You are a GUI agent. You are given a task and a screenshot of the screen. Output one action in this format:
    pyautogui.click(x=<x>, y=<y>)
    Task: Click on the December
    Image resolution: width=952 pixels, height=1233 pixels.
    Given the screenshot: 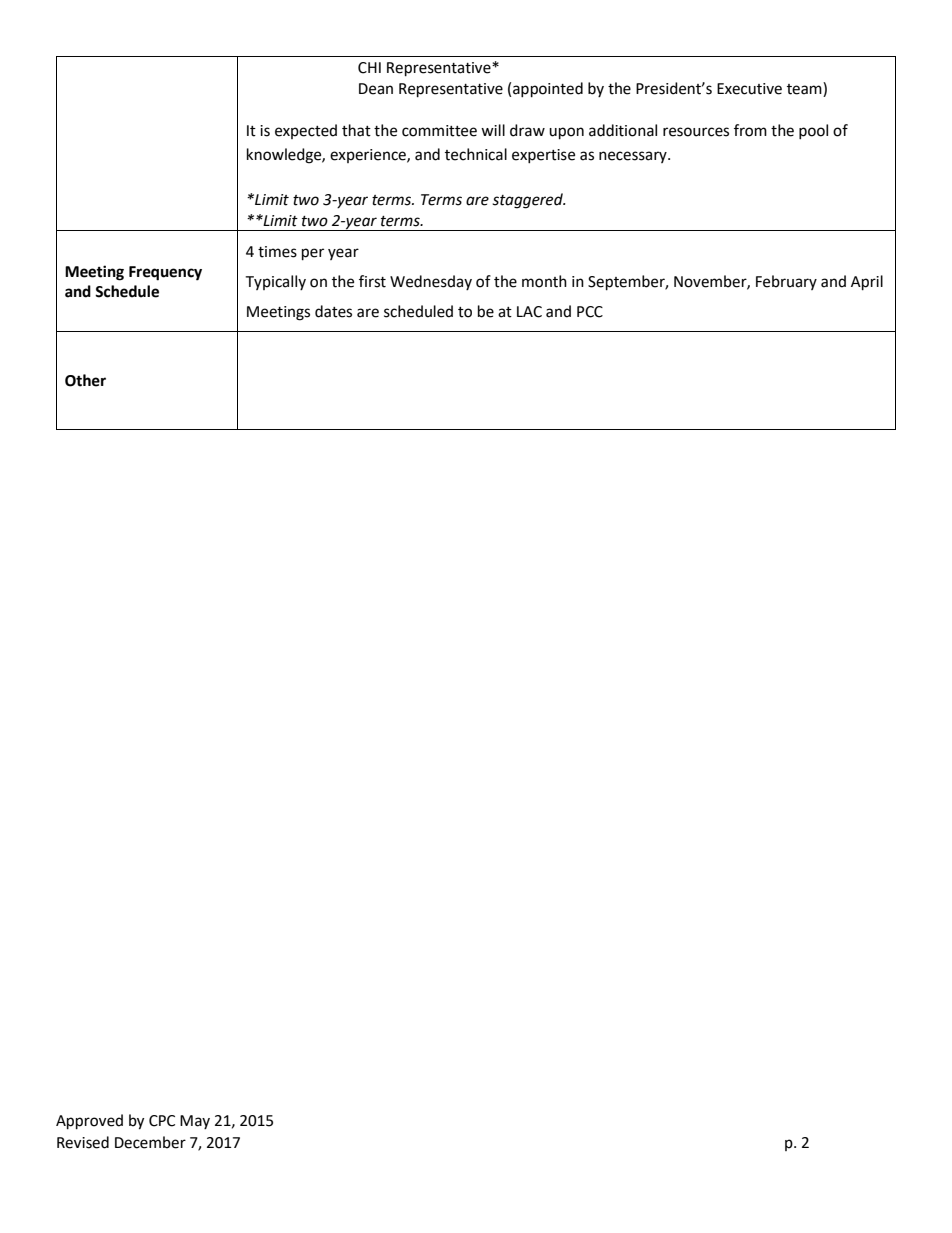 What is the action you would take?
    pyautogui.click(x=150, y=1142)
